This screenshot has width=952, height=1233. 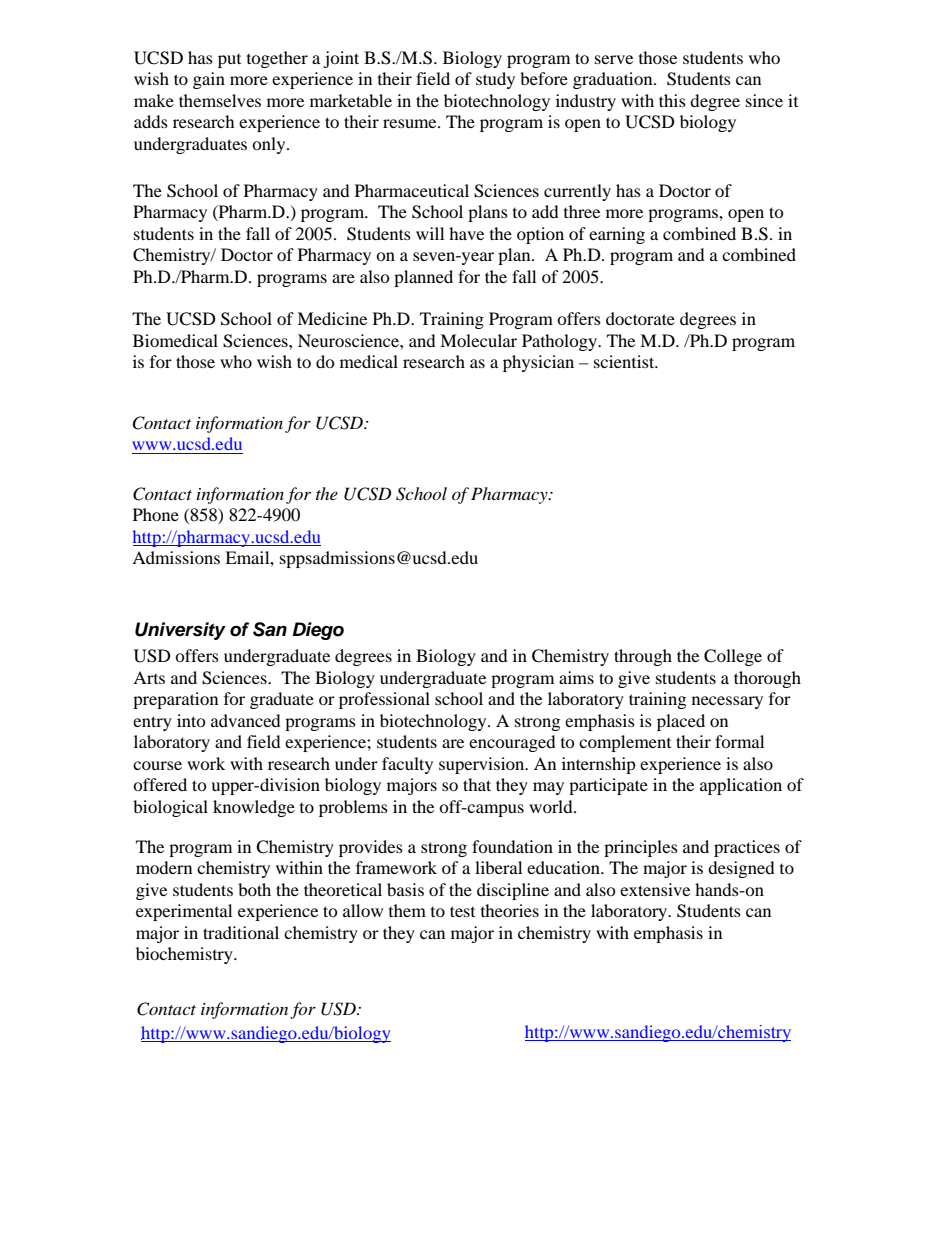 What do you see at coordinates (483, 765) in the screenshot?
I see `supervision` at bounding box center [483, 765].
